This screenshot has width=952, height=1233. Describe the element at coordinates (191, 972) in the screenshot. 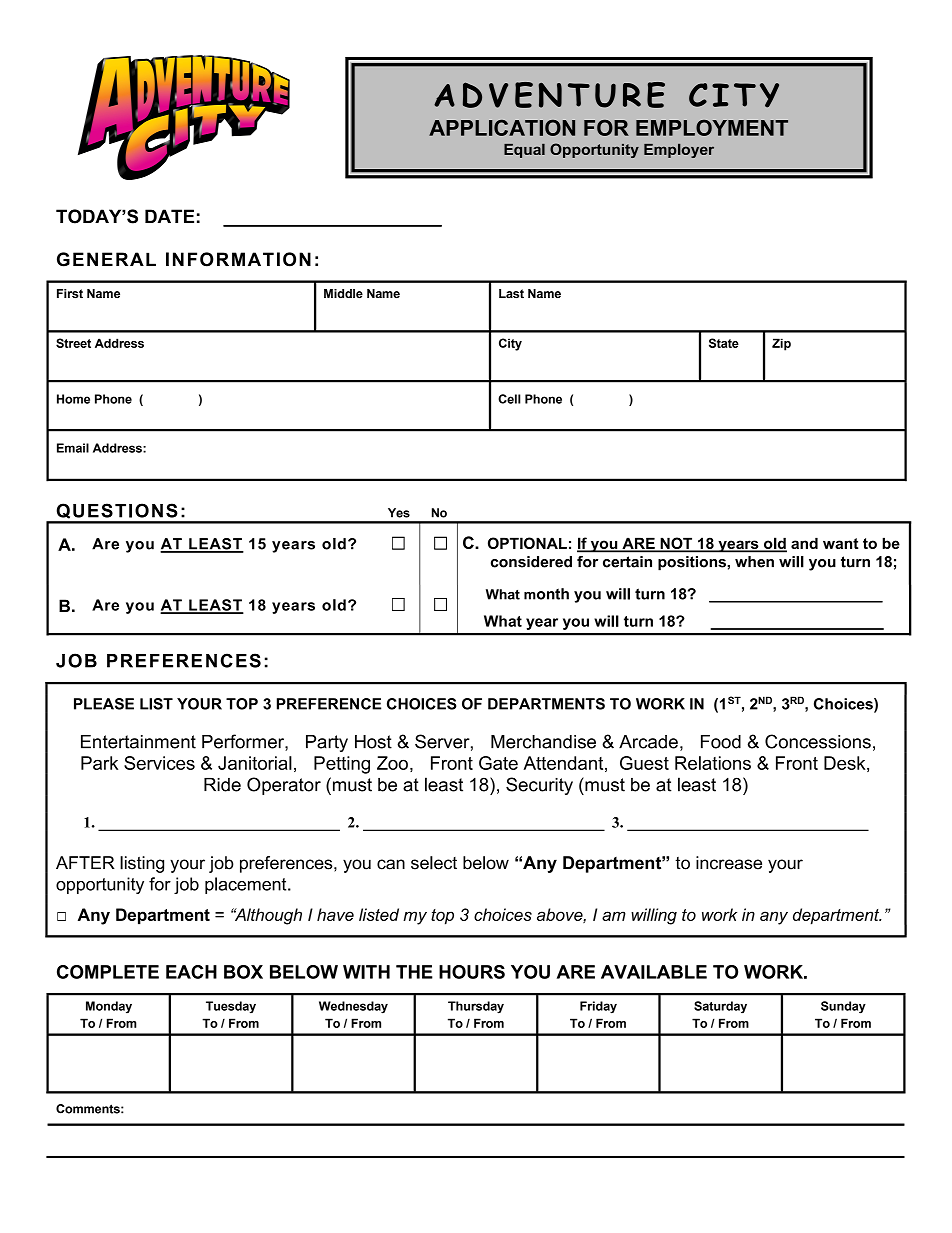

I see `EACH` at that location.
